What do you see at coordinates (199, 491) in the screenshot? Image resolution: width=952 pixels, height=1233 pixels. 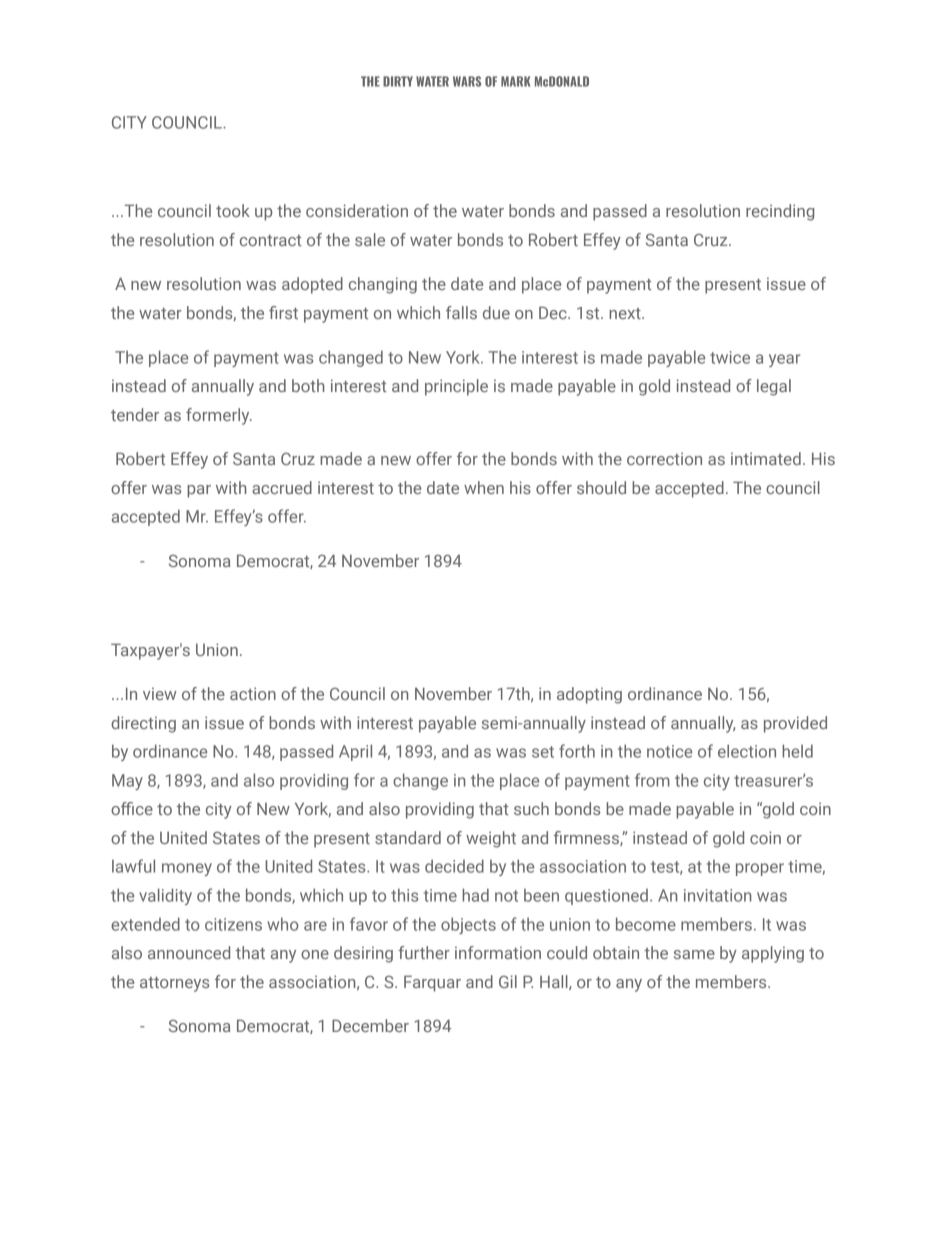 I see `par` at bounding box center [199, 491].
